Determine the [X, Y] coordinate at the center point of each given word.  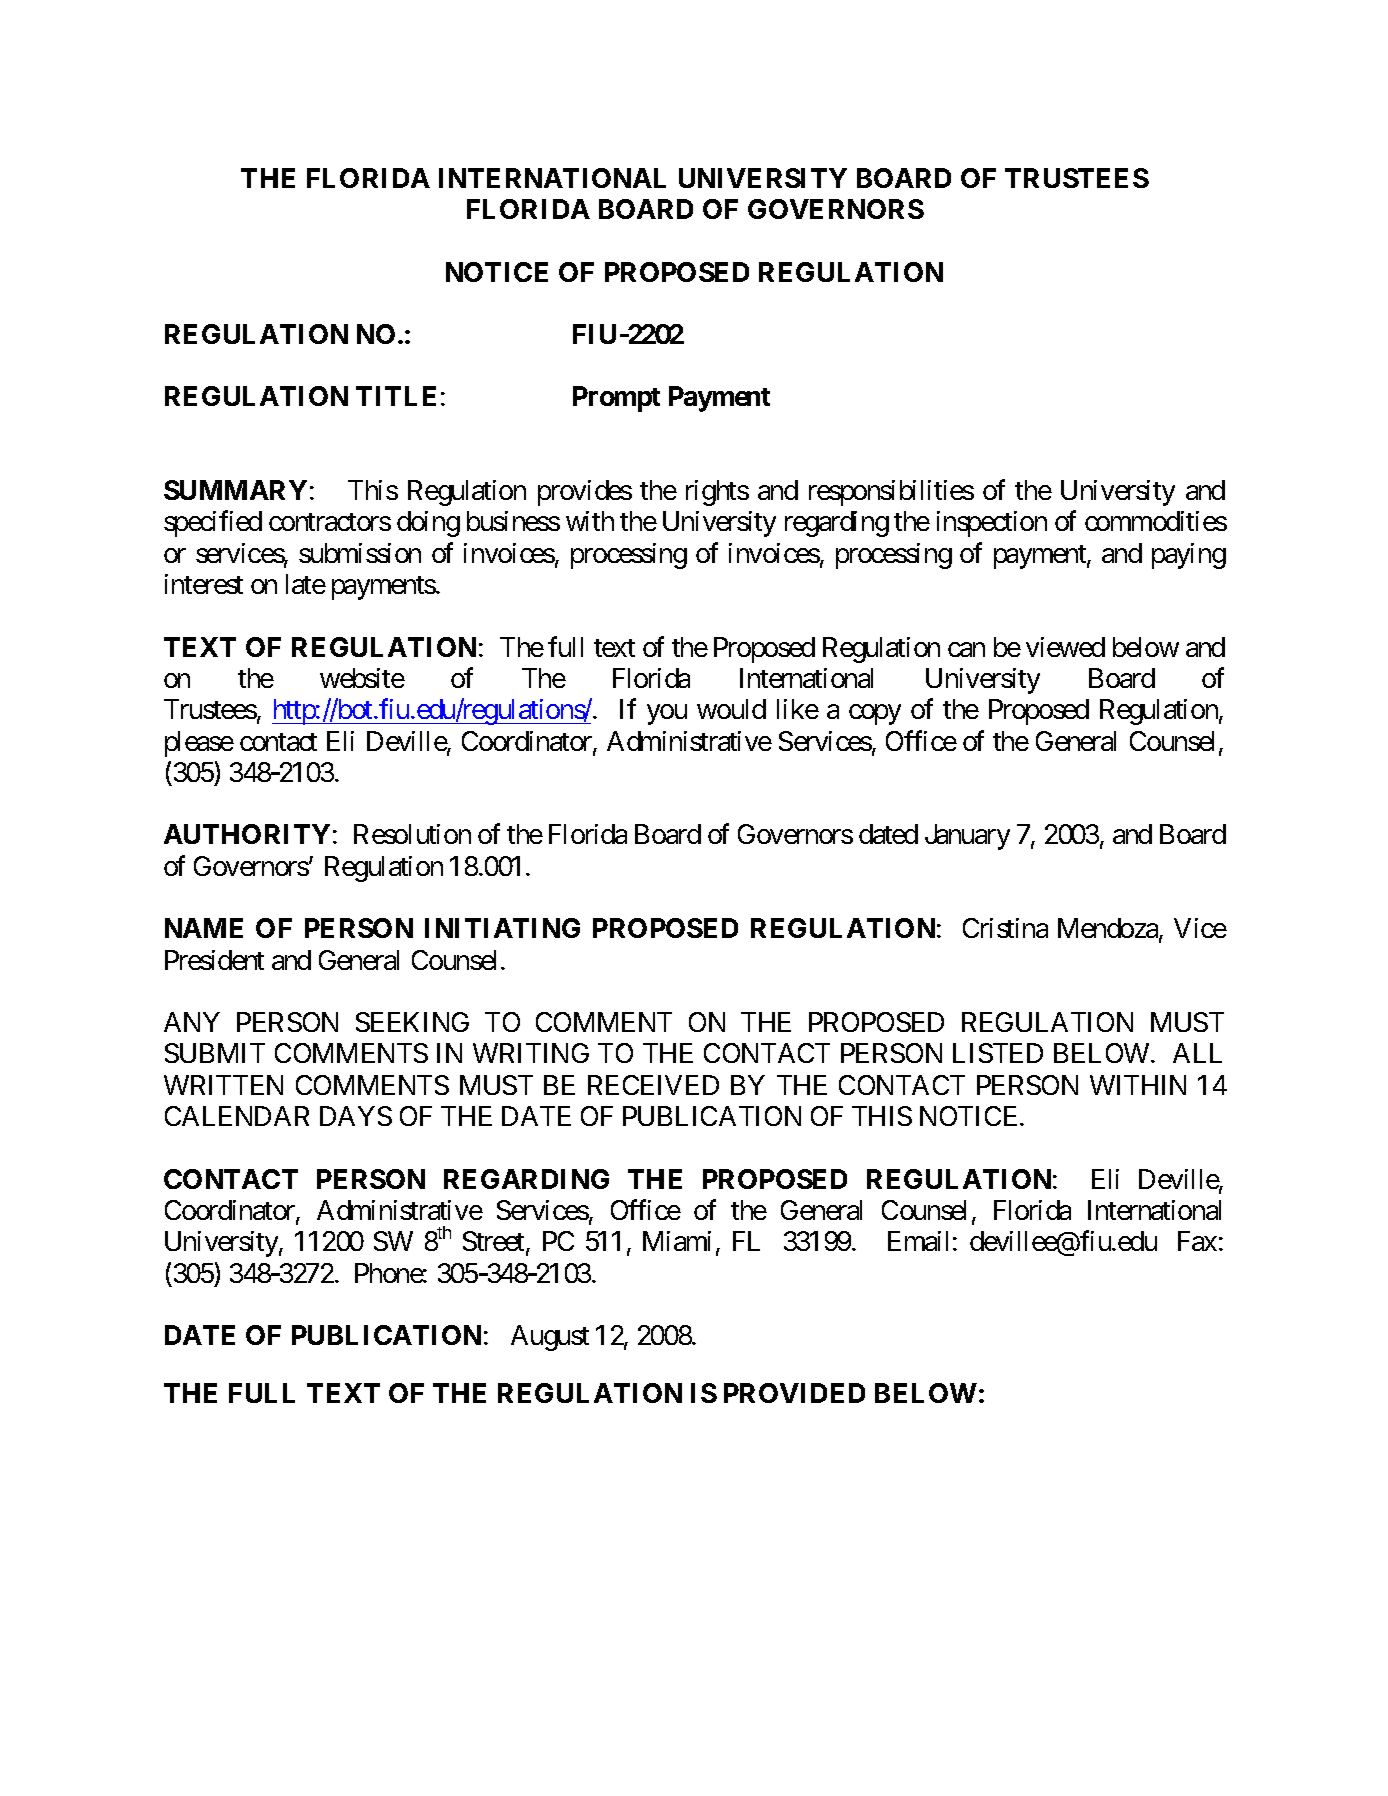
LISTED [998, 1053]
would [731, 709]
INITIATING [502, 928]
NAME [204, 928]
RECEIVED [653, 1085]
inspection [992, 524]
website [362, 678]
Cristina [1005, 928]
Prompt [616, 399]
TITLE [396, 396]
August [550, 1338]
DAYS [356, 1116]
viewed [1065, 647]
